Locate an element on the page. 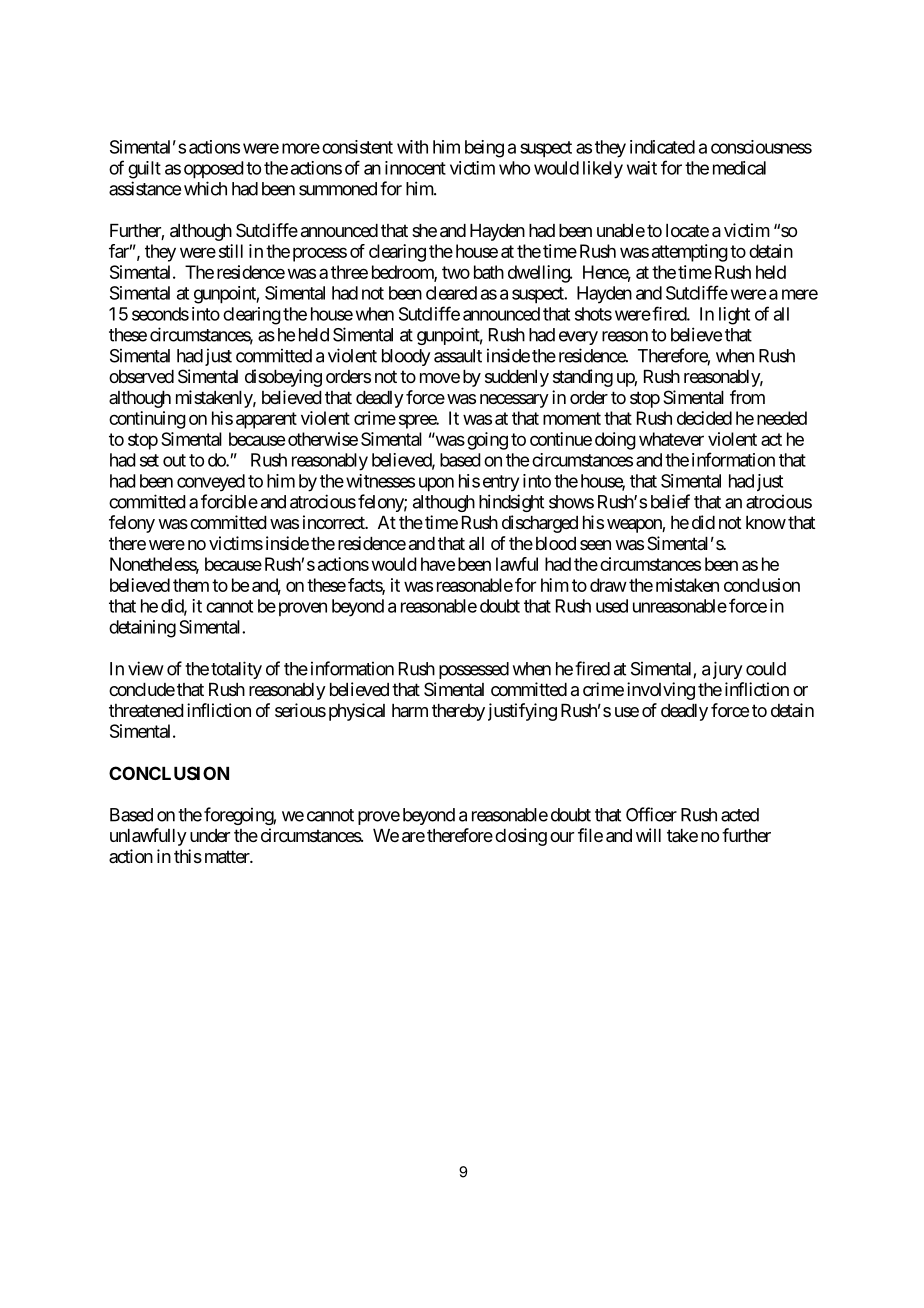 The image size is (924, 1308). have is located at coordinates (438, 564).
